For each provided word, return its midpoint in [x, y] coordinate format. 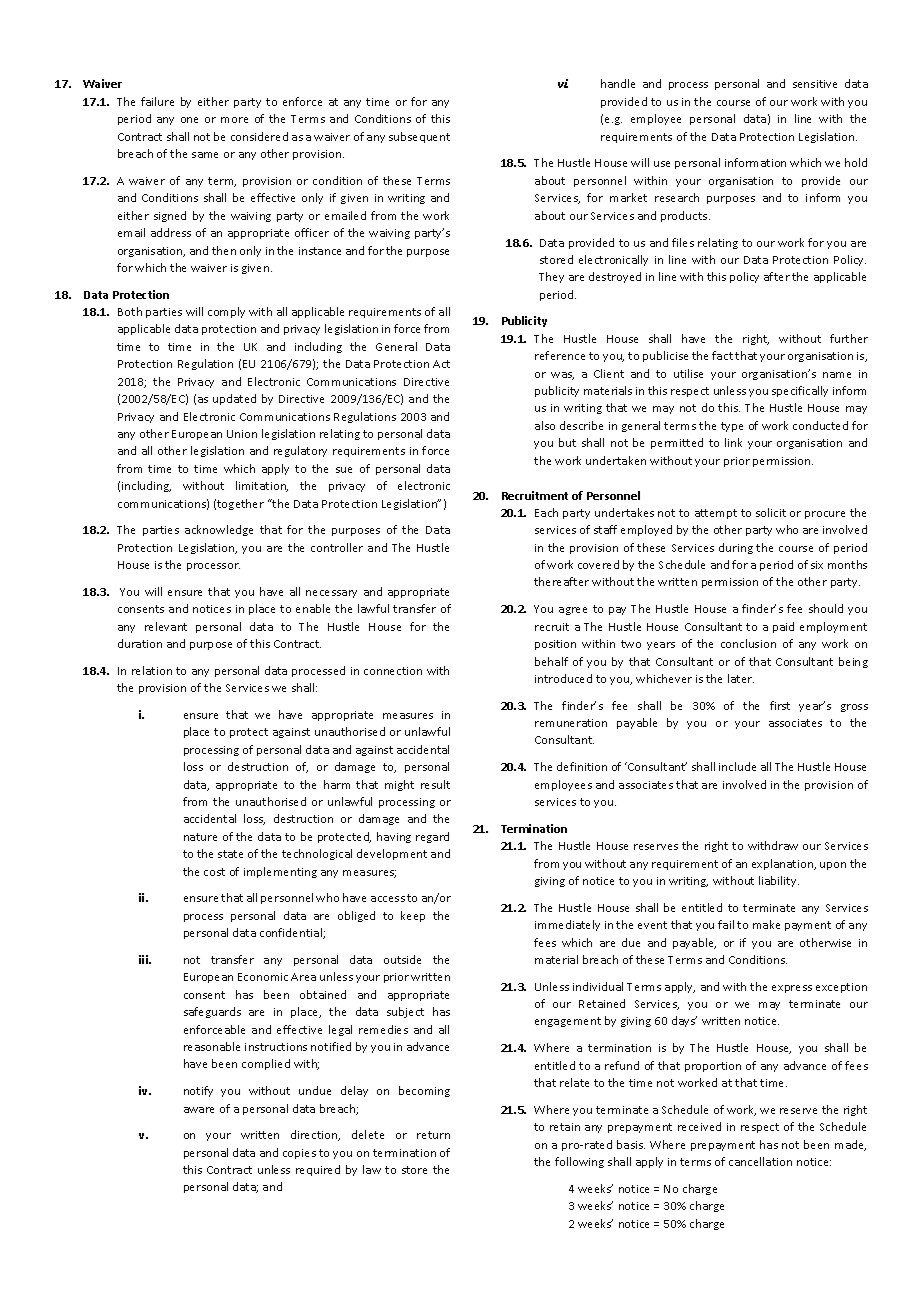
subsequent [419, 137]
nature [200, 837]
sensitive [815, 84]
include [737, 766]
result [435, 784]
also [545, 425]
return [433, 1135]
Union [242, 434]
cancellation [760, 1161]
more [234, 120]
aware [199, 1110]
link [733, 442]
